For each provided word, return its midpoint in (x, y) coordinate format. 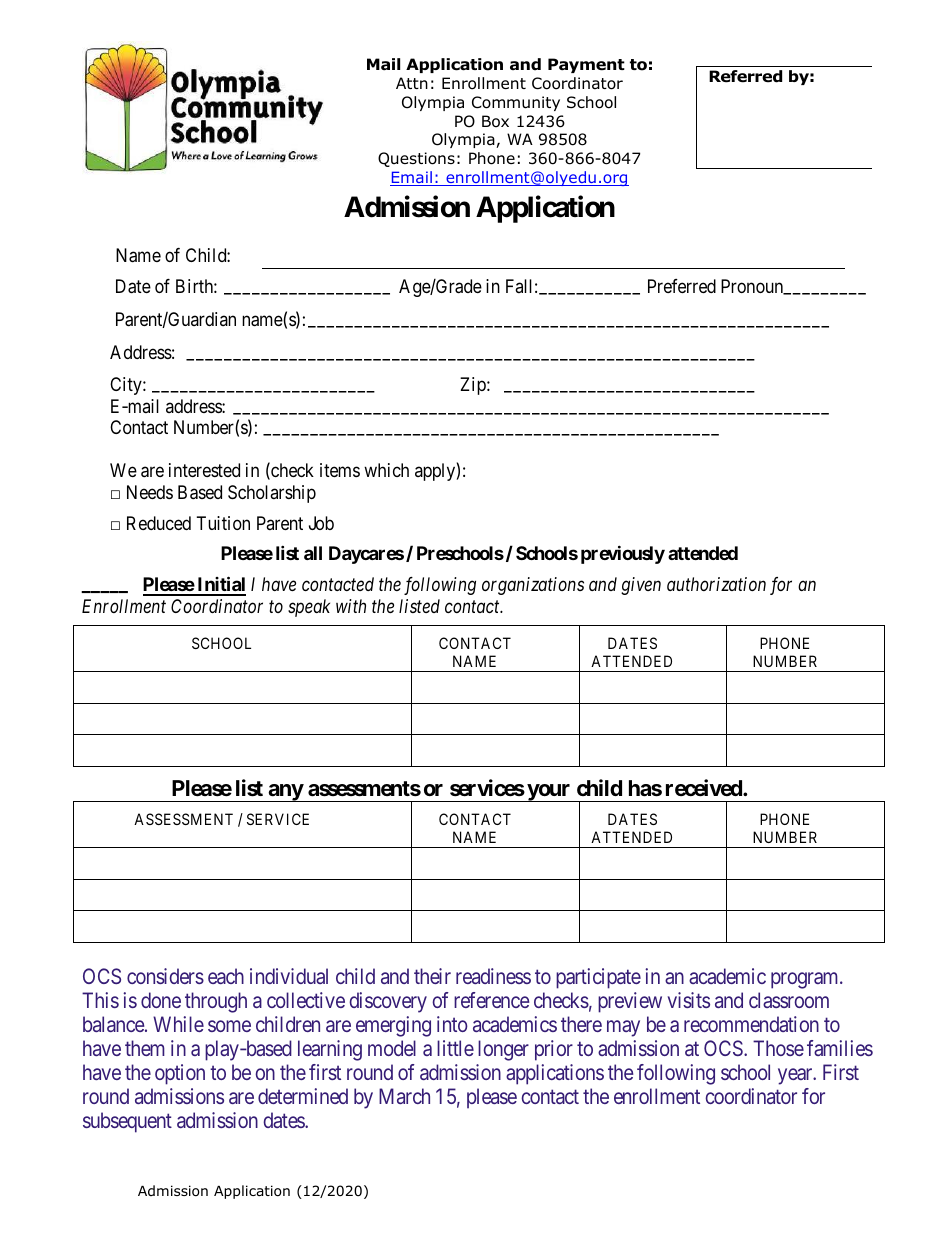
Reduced (159, 523)
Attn (412, 83)
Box (495, 121)
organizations (533, 586)
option (180, 1074)
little (455, 1048)
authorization (716, 584)
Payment (586, 65)
